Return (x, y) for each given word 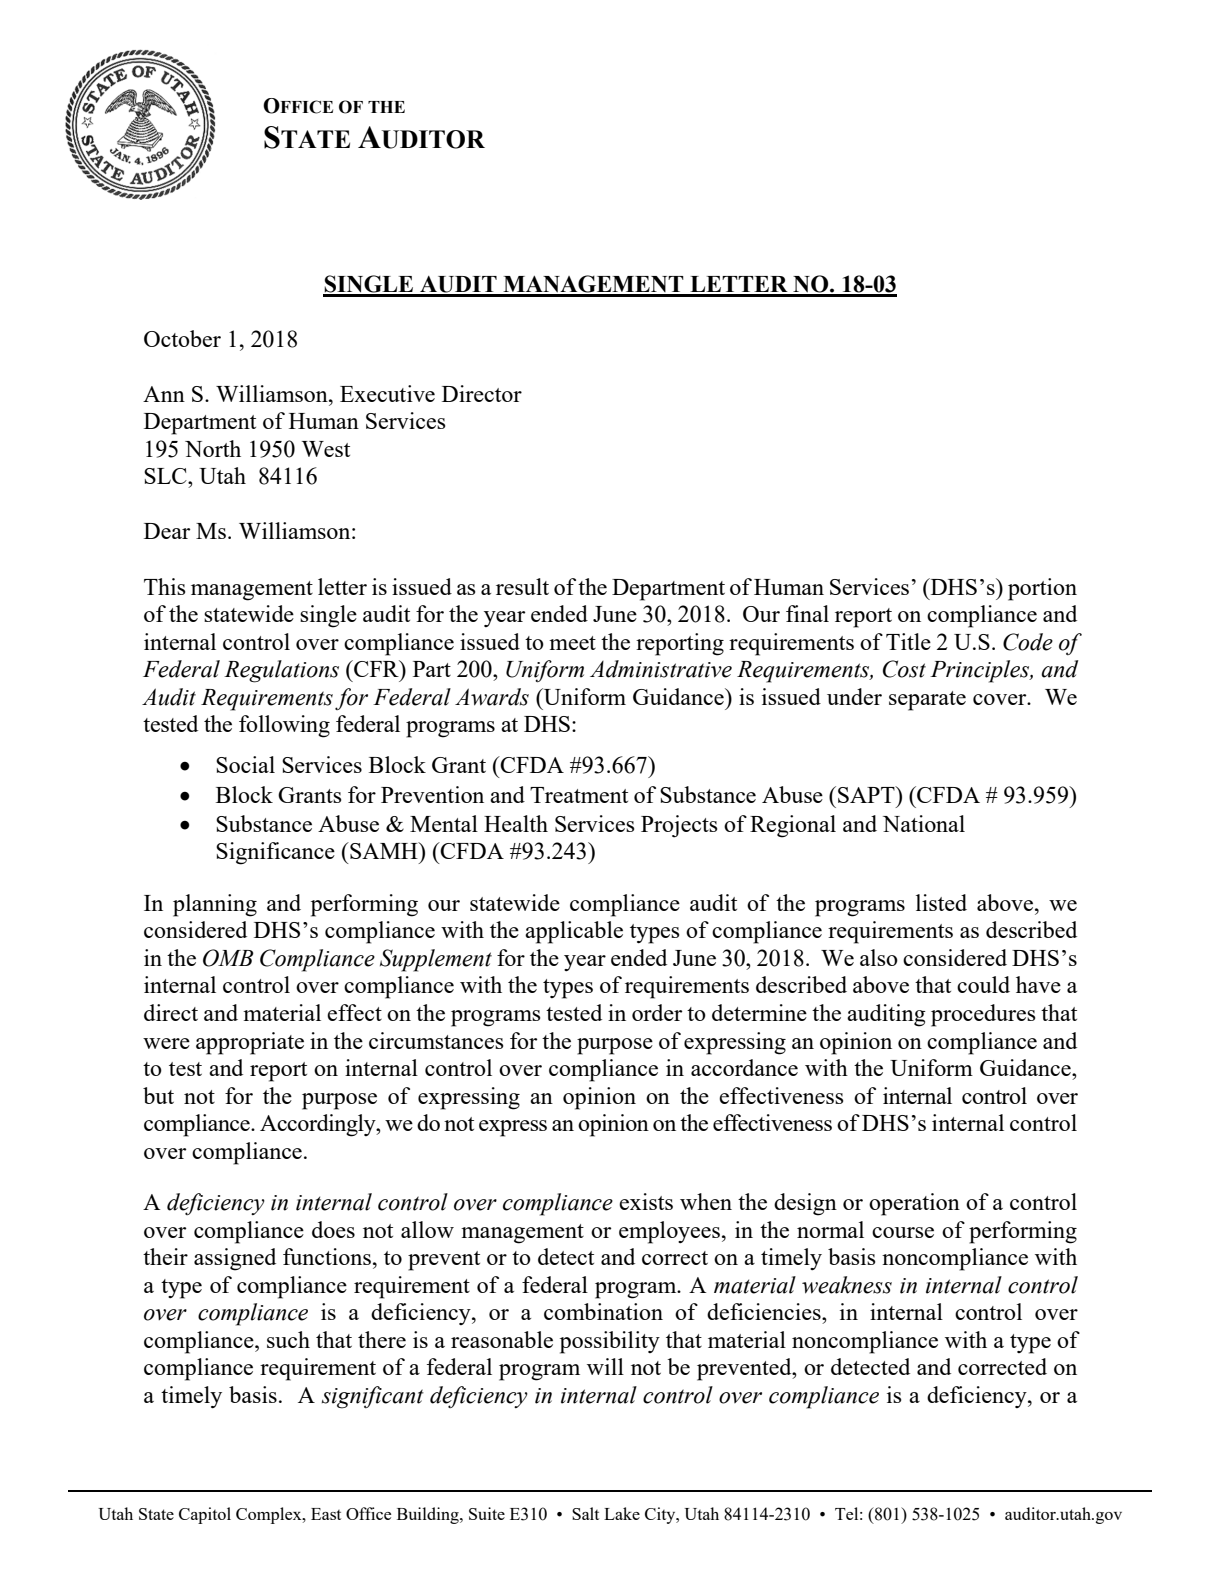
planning (215, 905)
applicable (574, 932)
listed (941, 902)
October (182, 338)
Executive (387, 393)
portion (1042, 589)
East (326, 1514)
